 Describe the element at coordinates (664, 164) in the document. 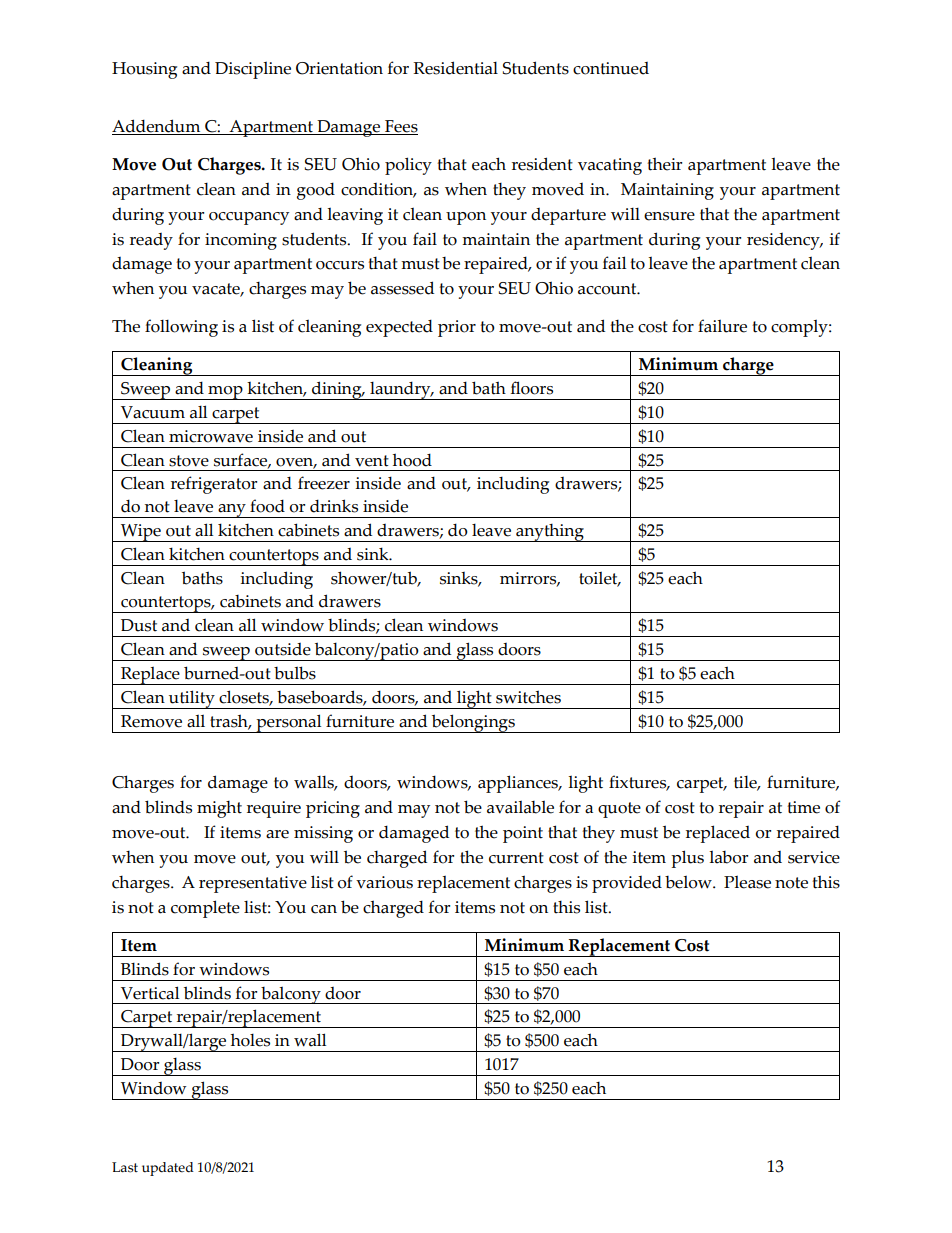

I see `their` at that location.
